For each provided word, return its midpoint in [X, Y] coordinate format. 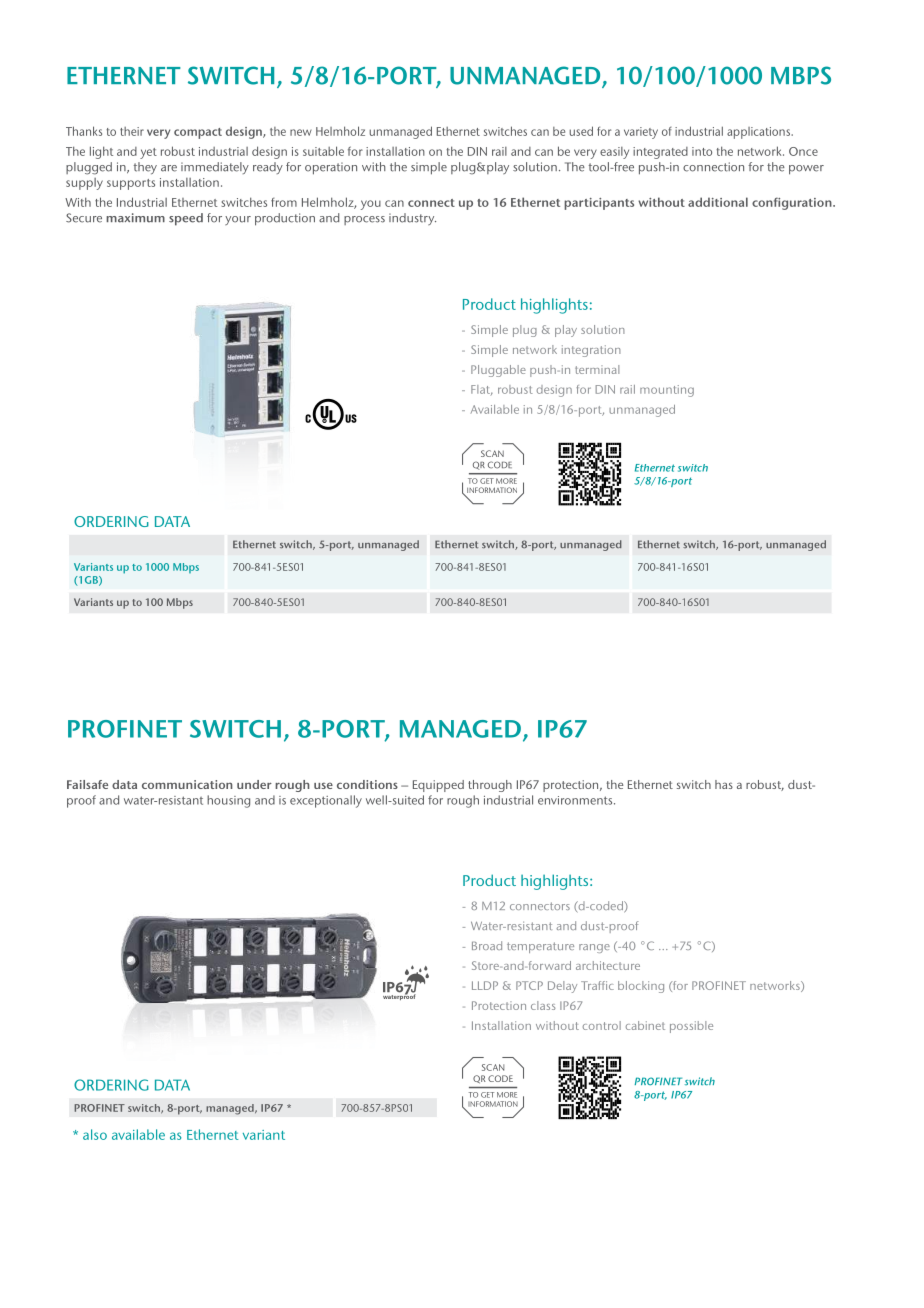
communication [187, 784]
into [702, 151]
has [724, 784]
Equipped [438, 786]
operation [331, 168]
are [169, 168]
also [95, 1134]
